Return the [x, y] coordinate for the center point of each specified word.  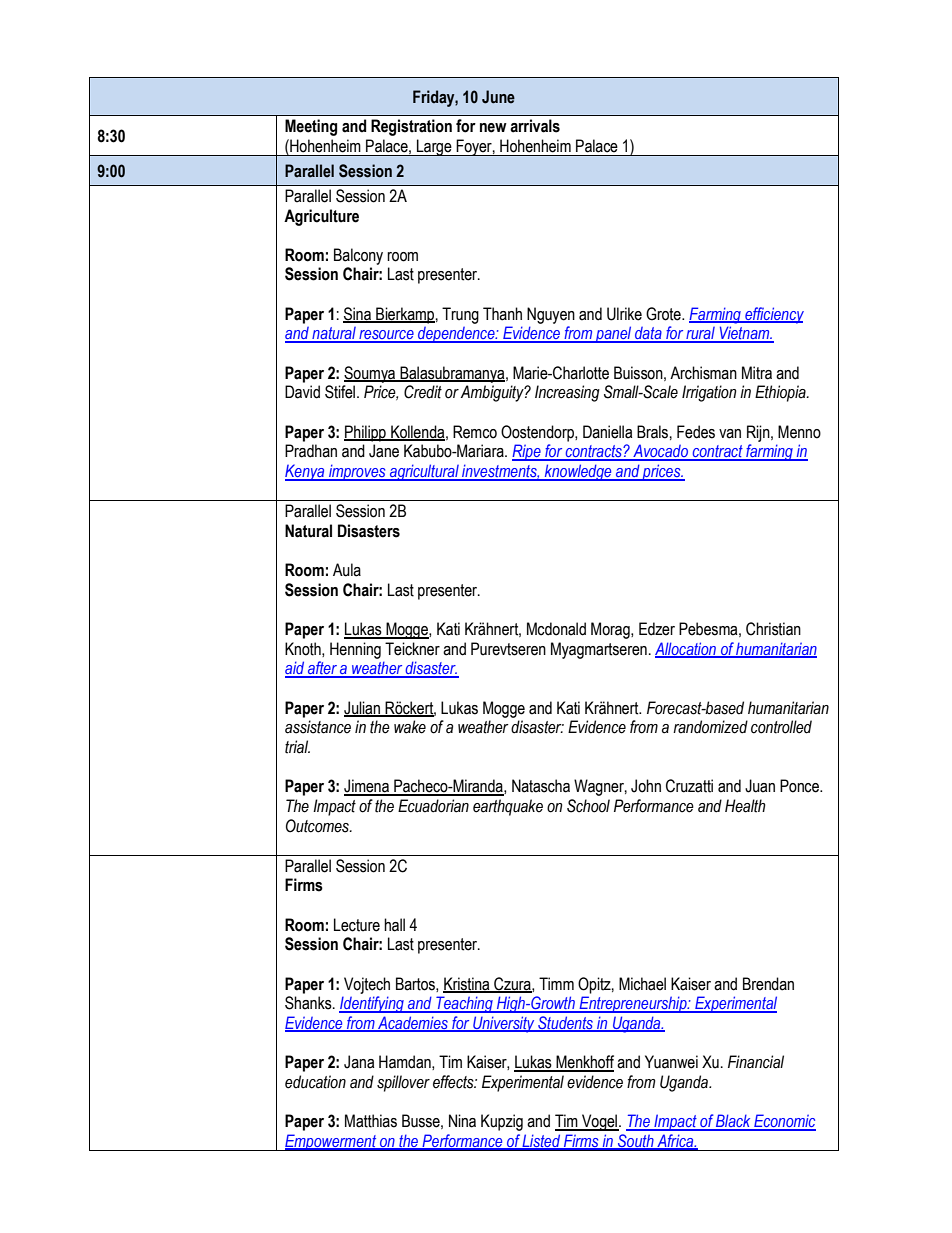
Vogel [600, 1122]
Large [434, 147]
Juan [760, 786]
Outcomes [318, 826]
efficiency [773, 315]
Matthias [371, 1121]
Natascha [541, 786]
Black [733, 1122]
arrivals [535, 126]
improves [357, 472]
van [730, 434]
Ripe [527, 452]
